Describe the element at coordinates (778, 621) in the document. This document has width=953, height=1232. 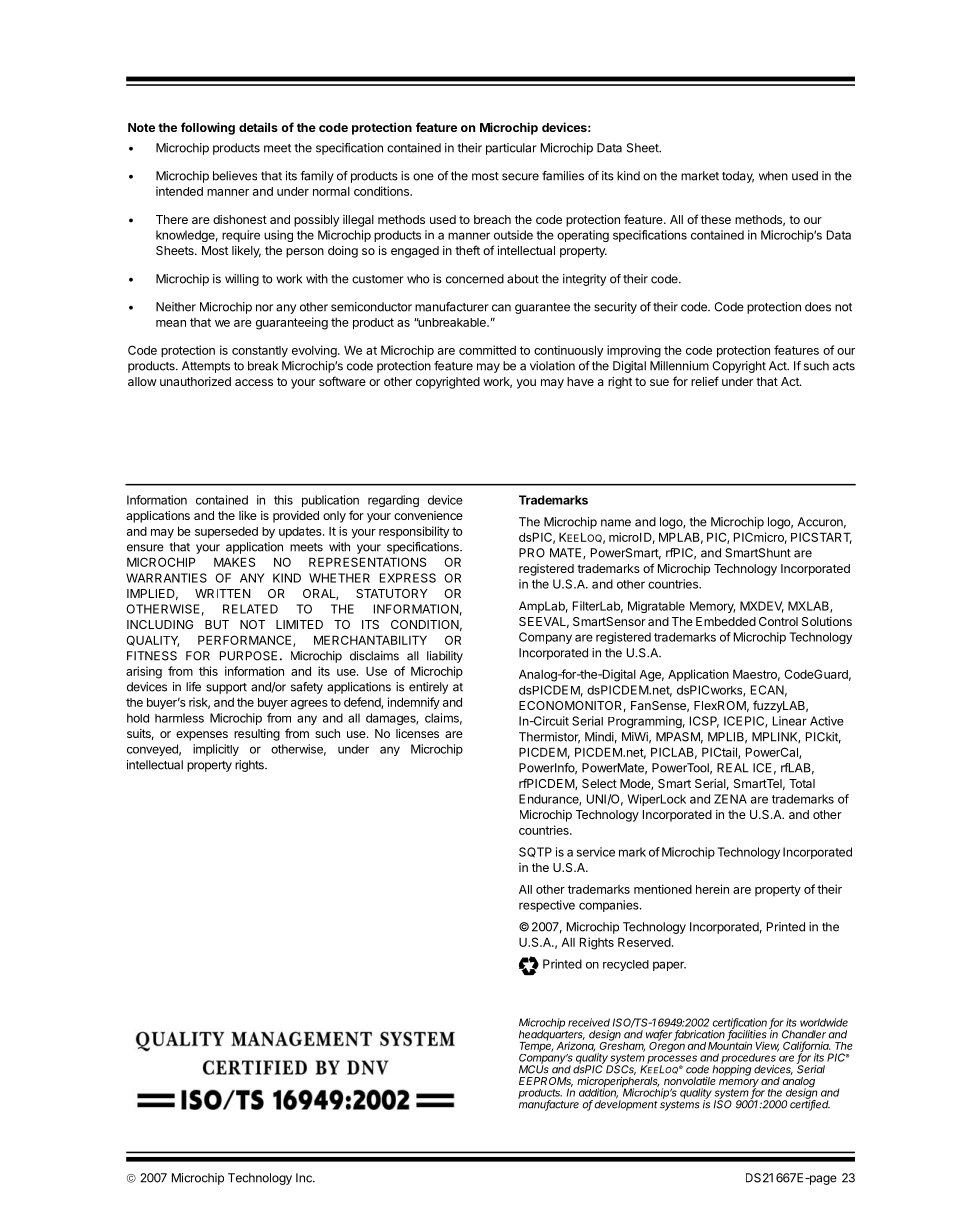
I see `Control` at that location.
